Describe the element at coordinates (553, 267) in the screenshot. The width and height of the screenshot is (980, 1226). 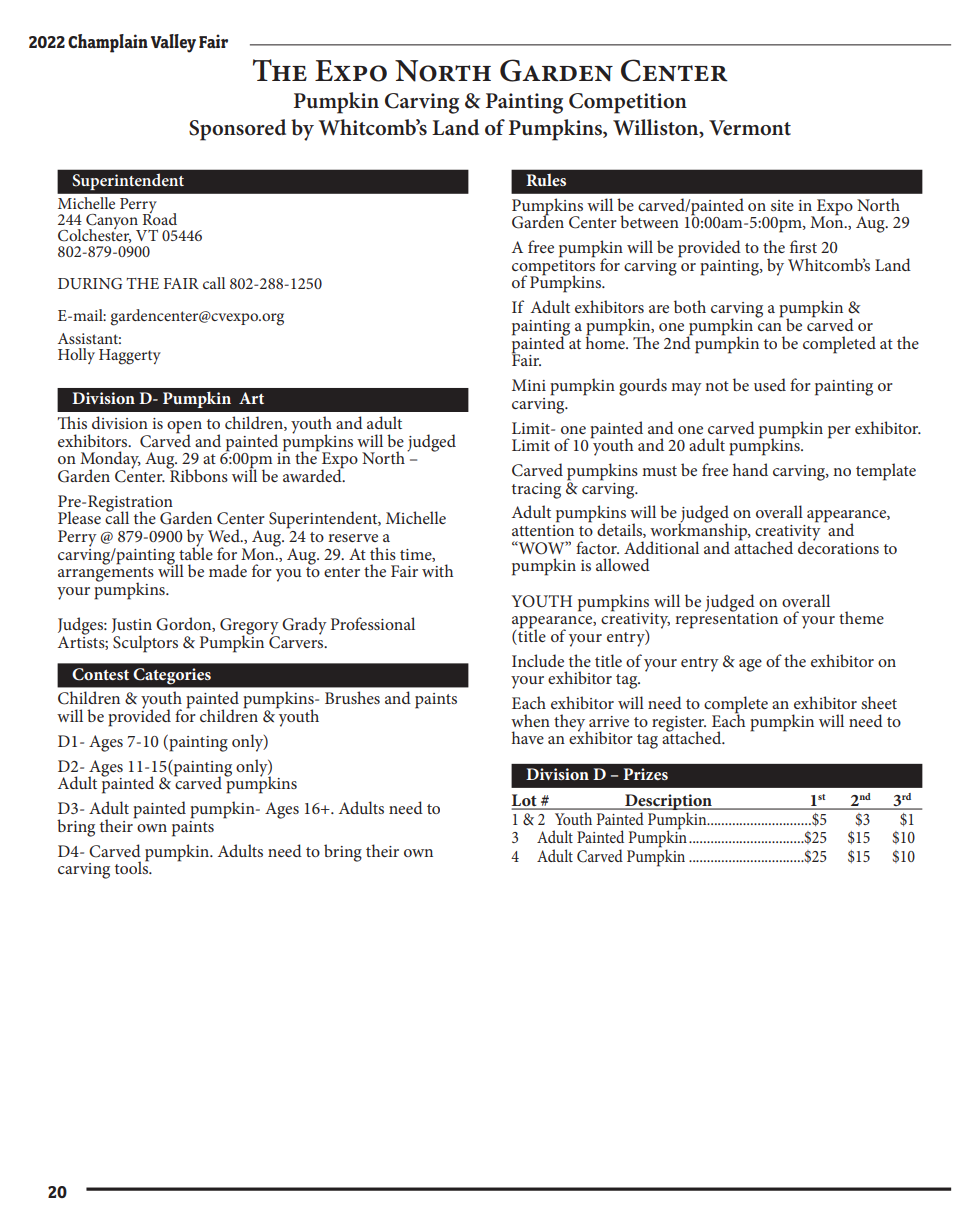
I see `competitors` at that location.
